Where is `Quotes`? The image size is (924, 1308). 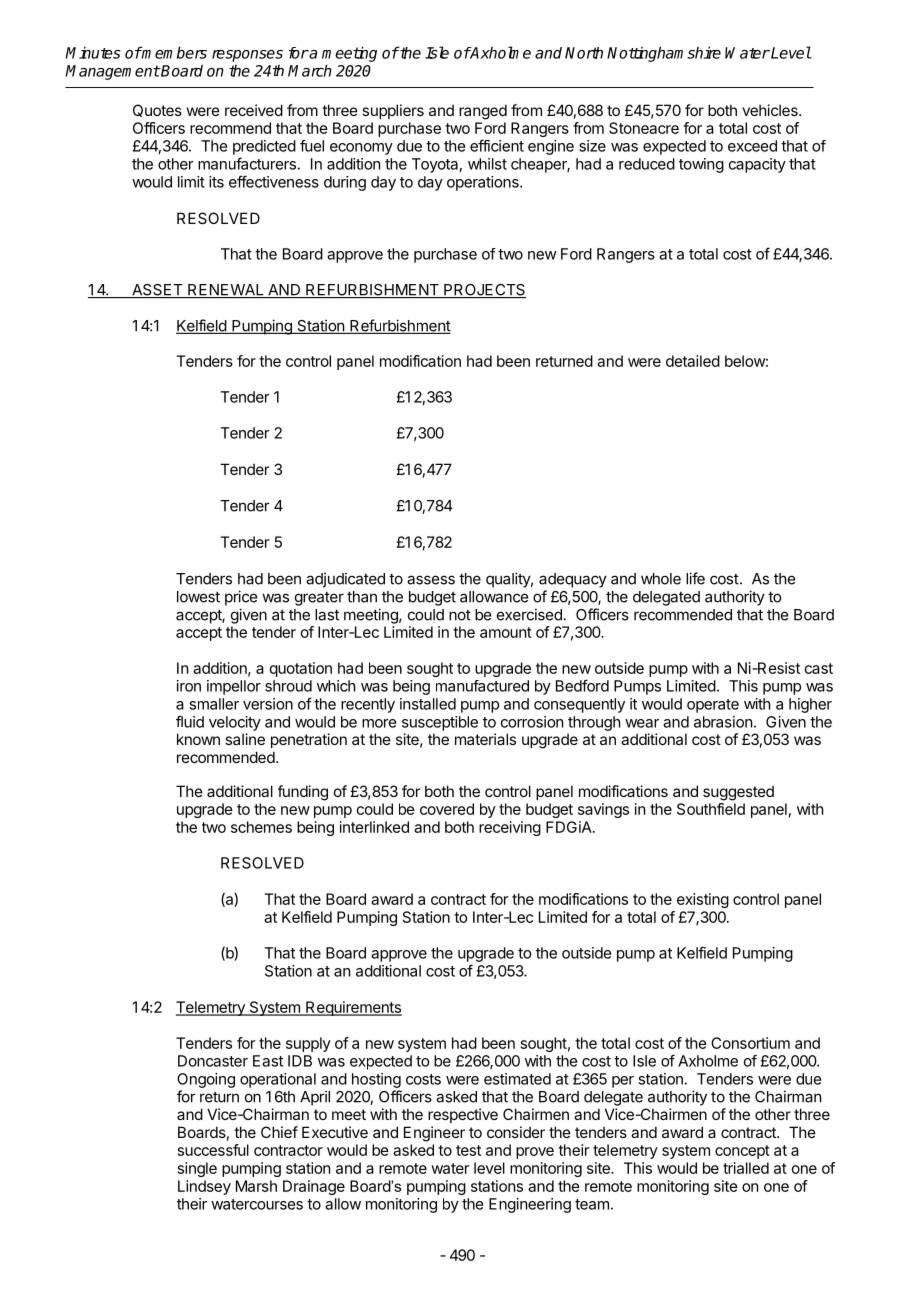 Quotes is located at coordinates (157, 110).
